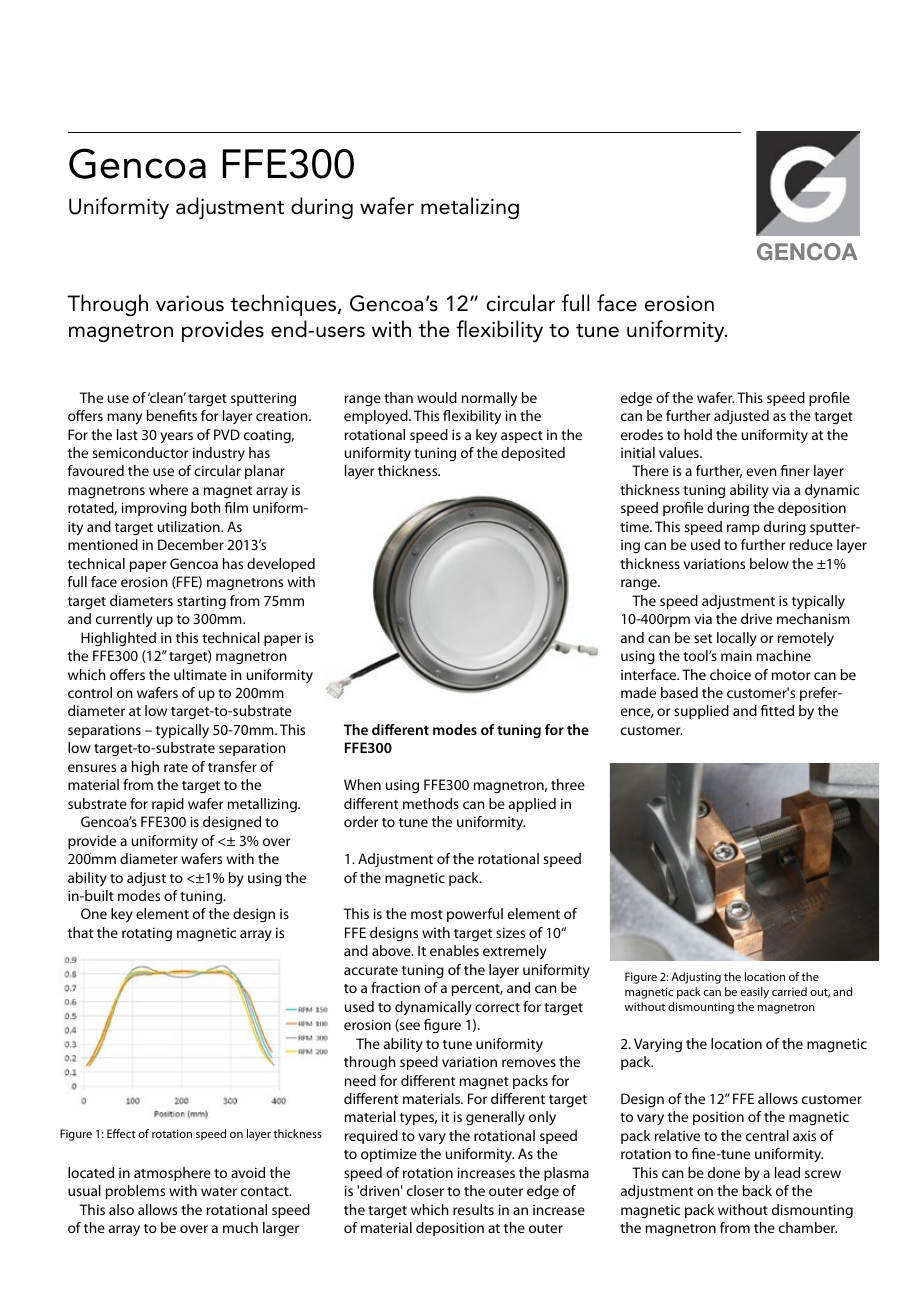  I want to click on various, so click(190, 303).
